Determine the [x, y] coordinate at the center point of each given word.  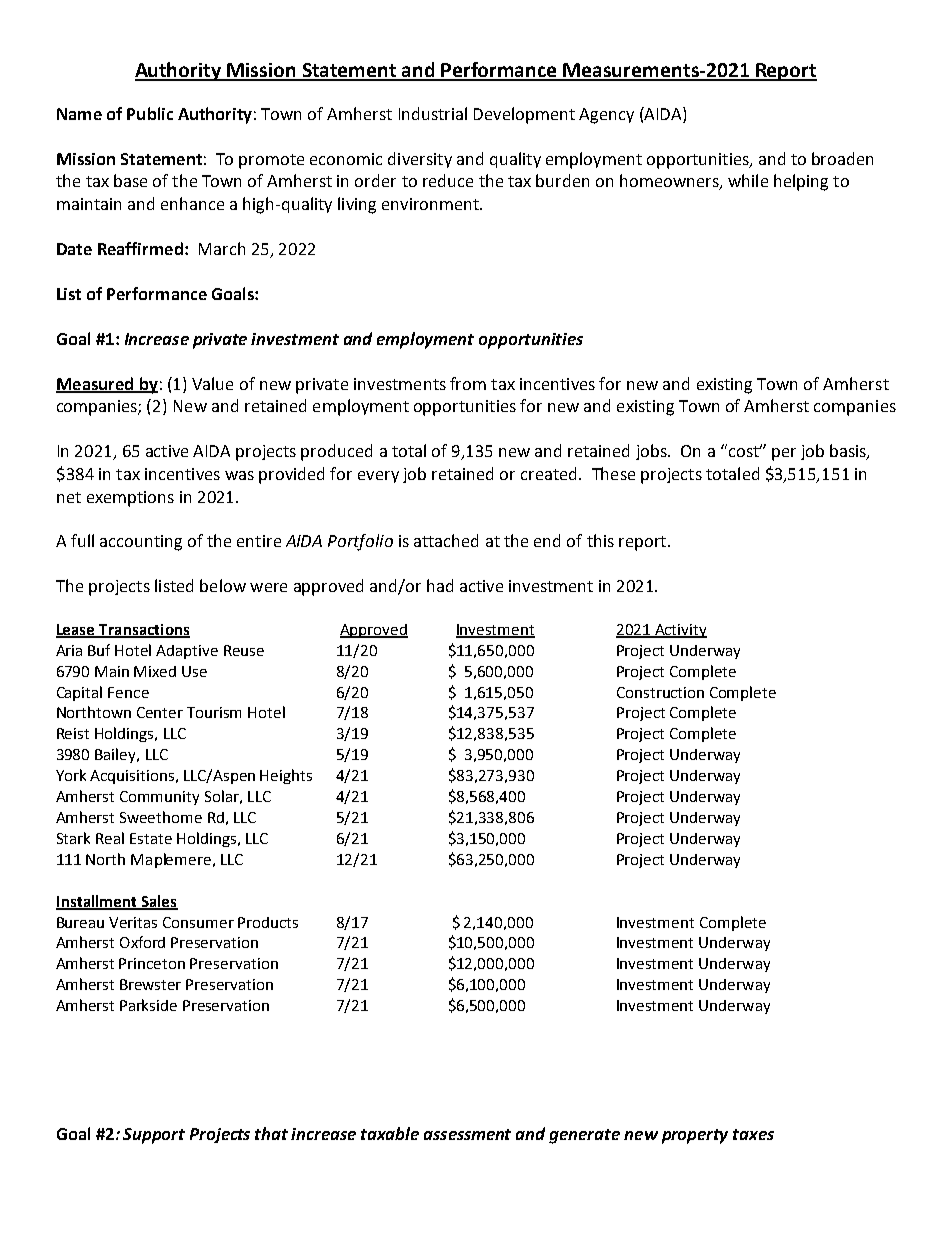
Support [154, 1136]
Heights [286, 776]
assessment [467, 1134]
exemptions [130, 499]
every [378, 477]
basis [849, 452]
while [748, 180]
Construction [660, 692]
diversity [420, 160]
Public [150, 113]
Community [159, 798]
